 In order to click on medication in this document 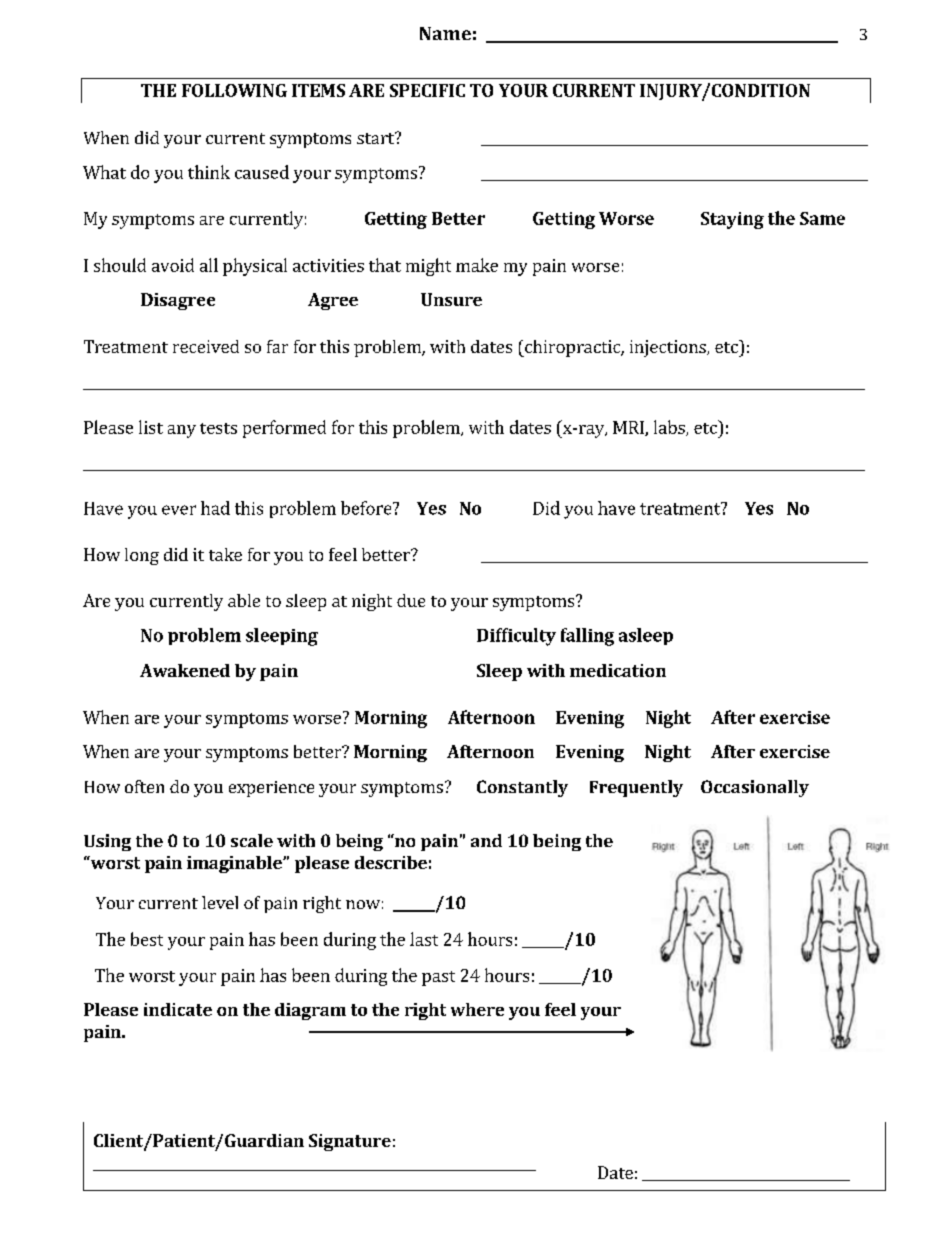, I will do `click(618, 670)`.
